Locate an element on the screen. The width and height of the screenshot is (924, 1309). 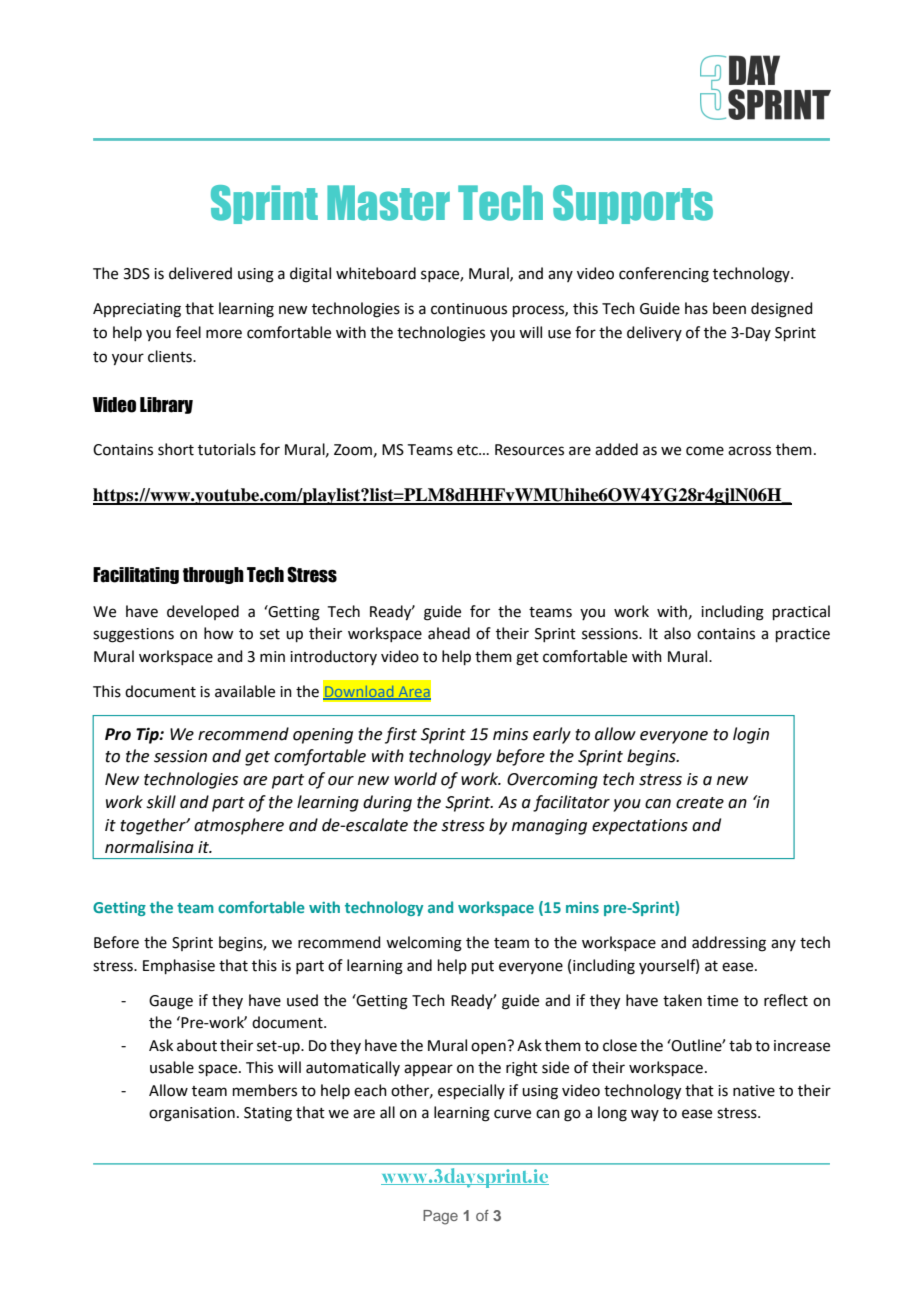
addressing is located at coordinates (729, 944).
